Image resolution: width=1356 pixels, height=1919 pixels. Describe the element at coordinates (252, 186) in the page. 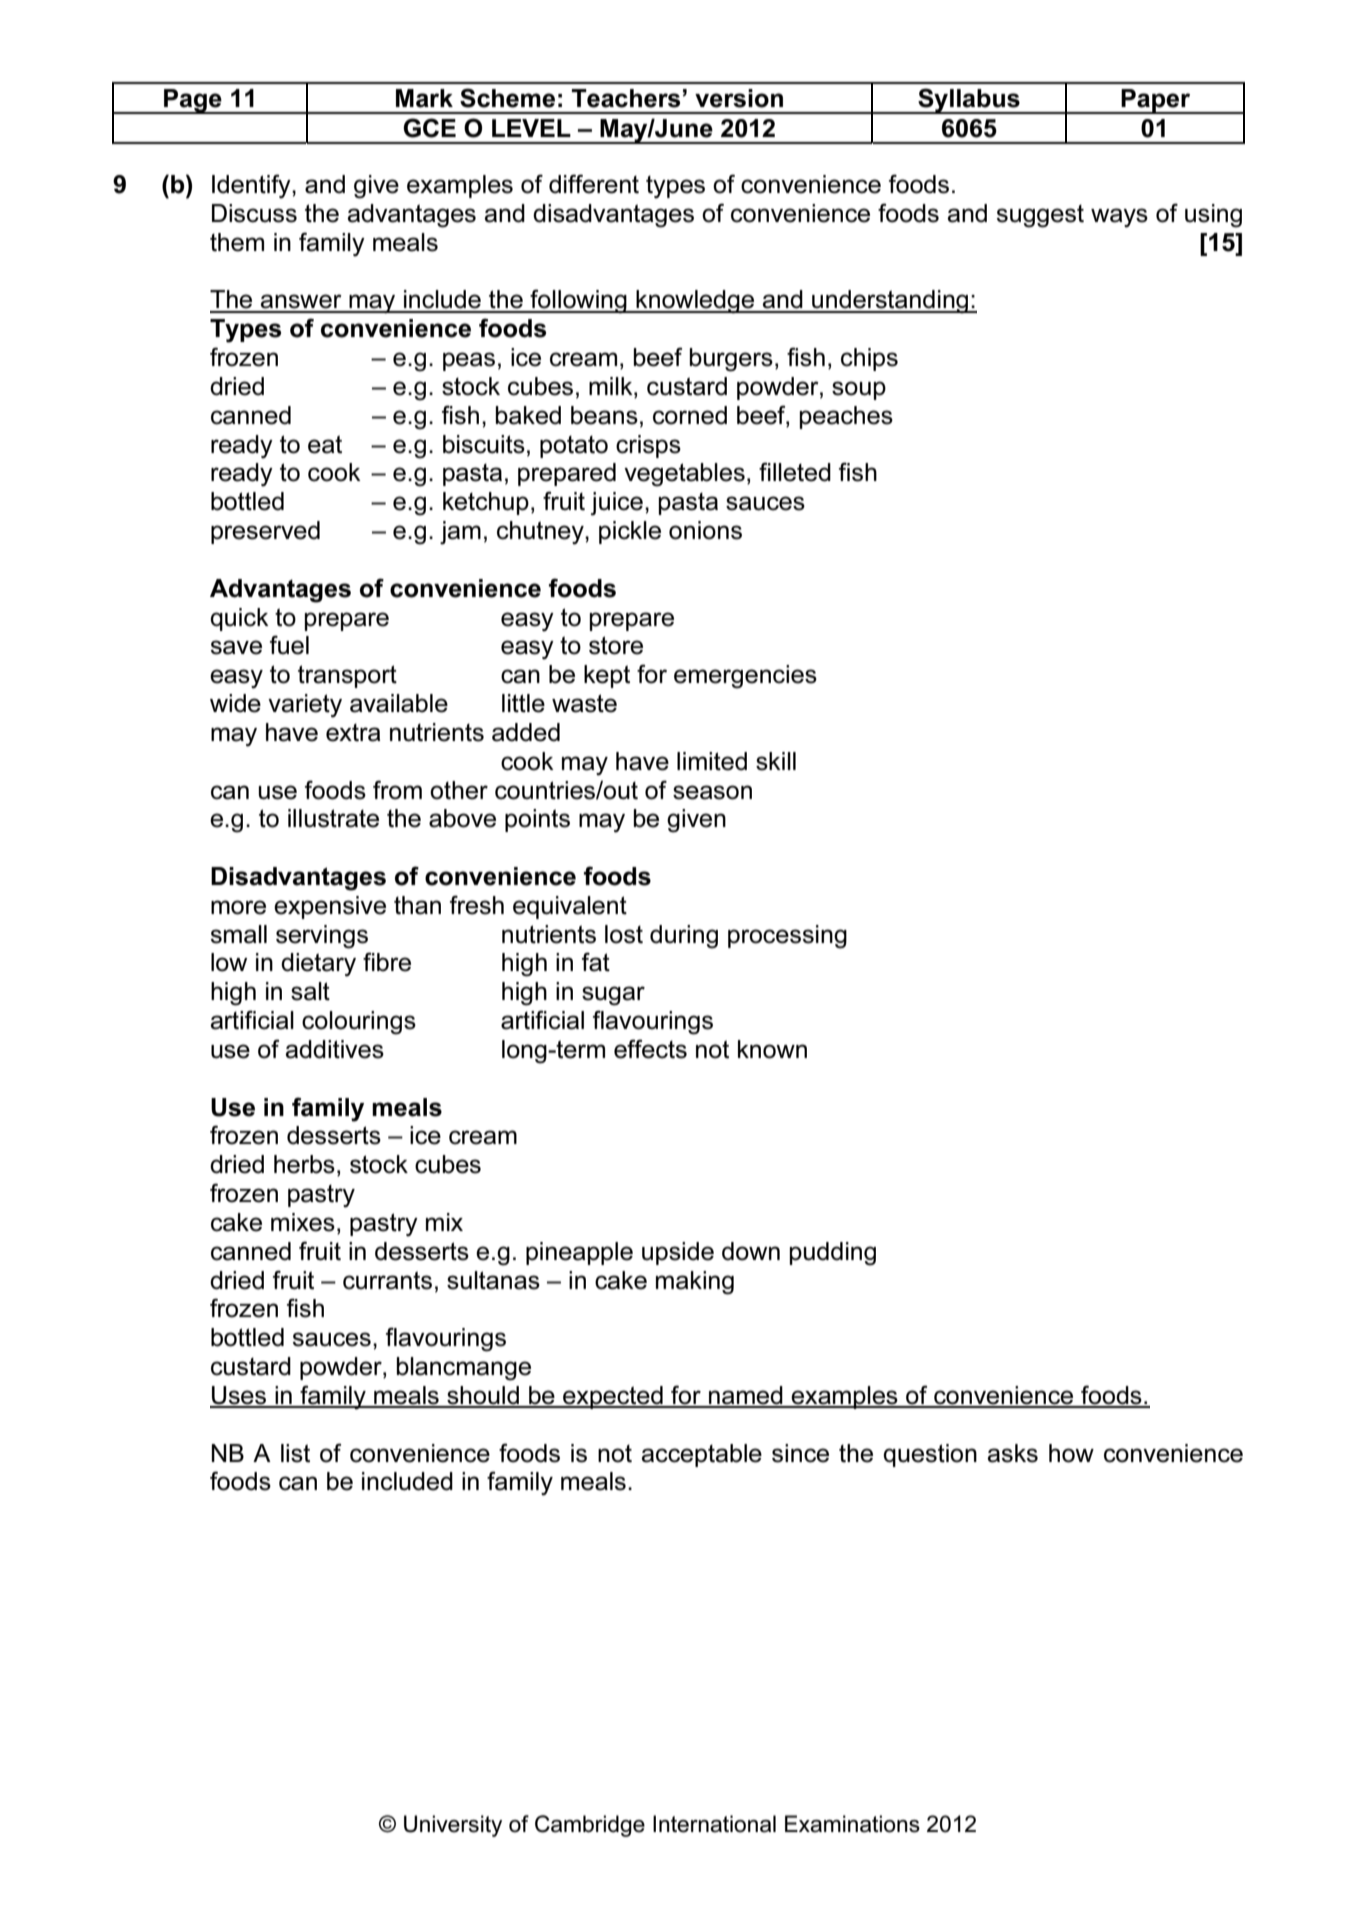

I see `Identify` at that location.
